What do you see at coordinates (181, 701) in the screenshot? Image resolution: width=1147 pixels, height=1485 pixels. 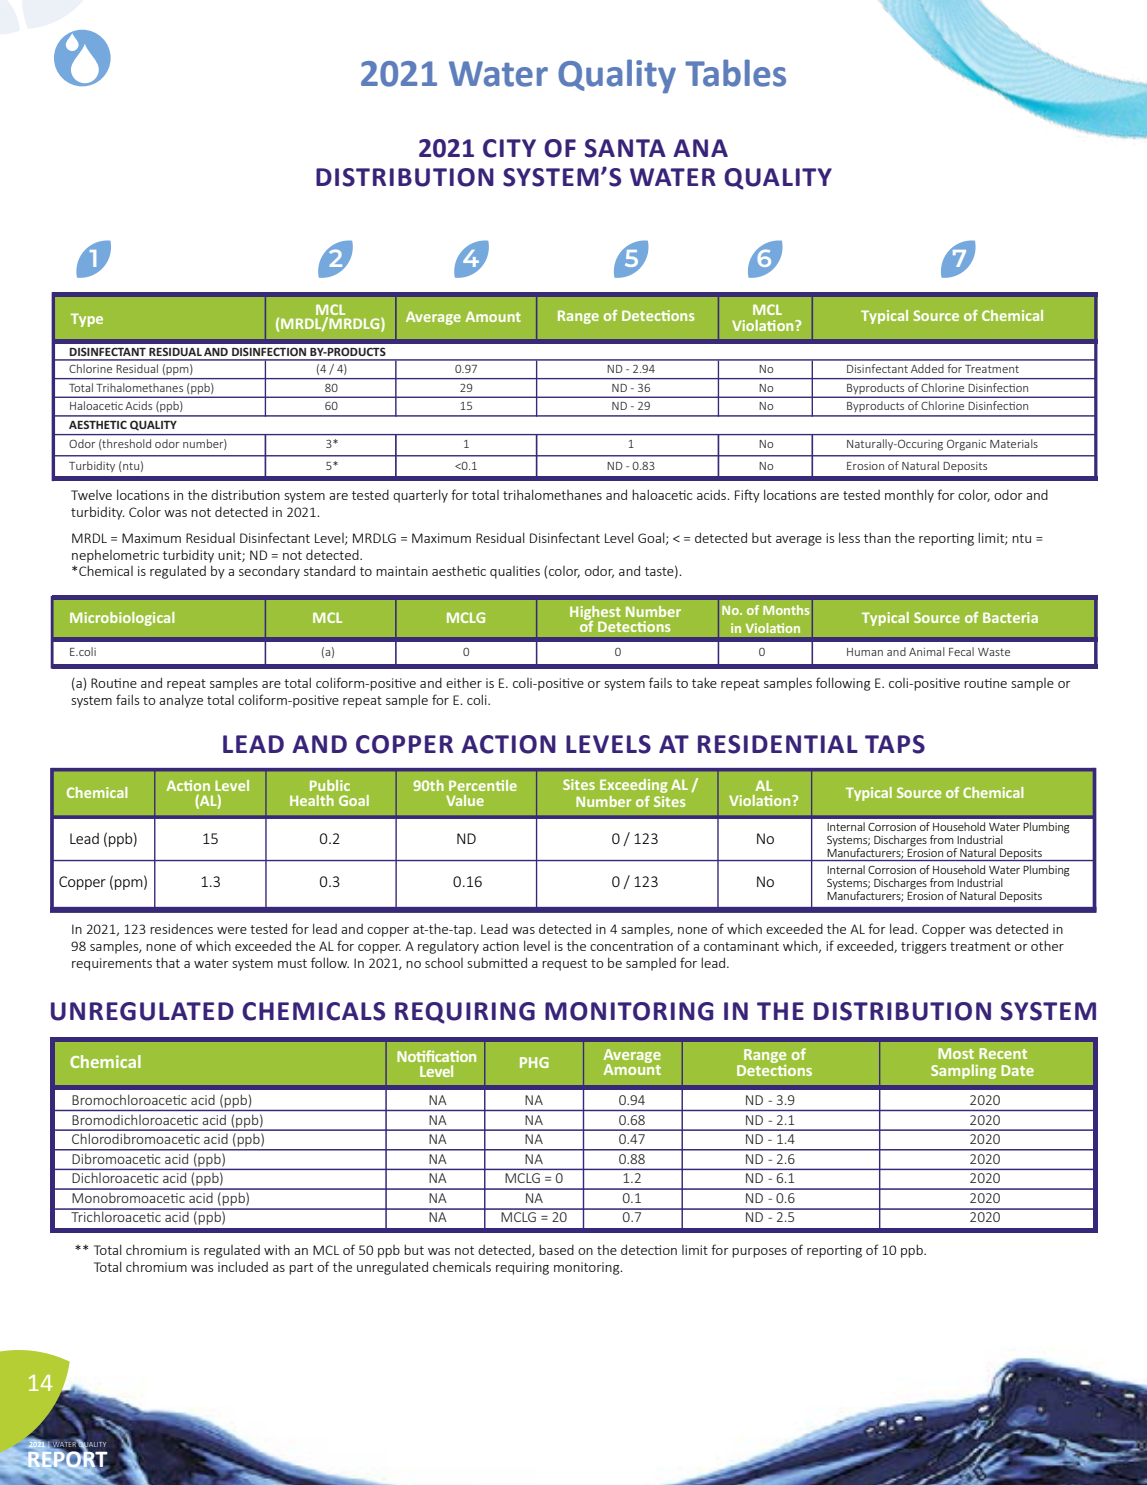 I see `analyze` at bounding box center [181, 701].
